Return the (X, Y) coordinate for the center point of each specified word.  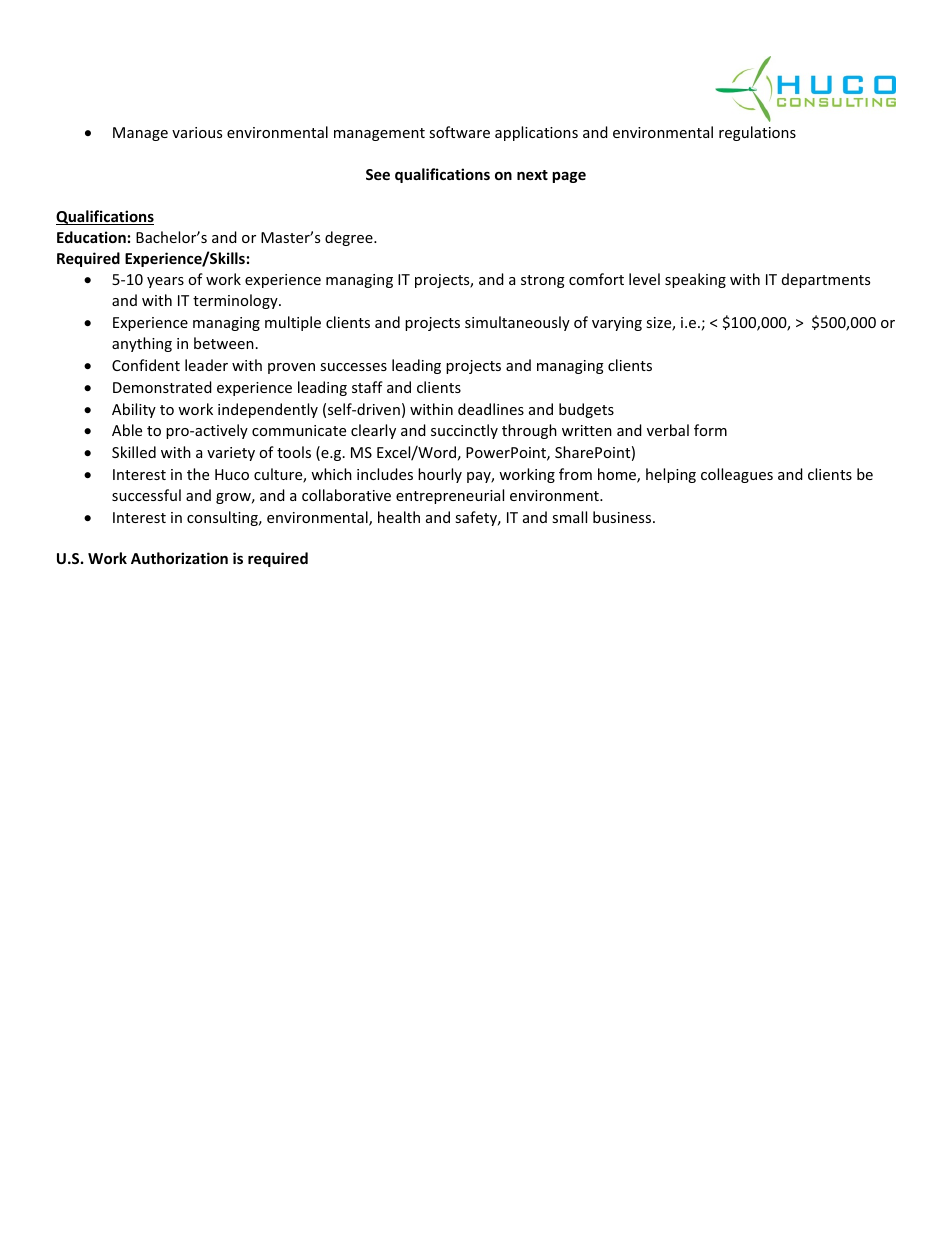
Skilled (134, 452)
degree (350, 238)
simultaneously (517, 323)
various (197, 132)
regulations (757, 133)
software (459, 132)
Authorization (179, 558)
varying (617, 324)
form (710, 430)
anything (142, 344)
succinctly (464, 431)
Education (91, 237)
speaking (695, 280)
